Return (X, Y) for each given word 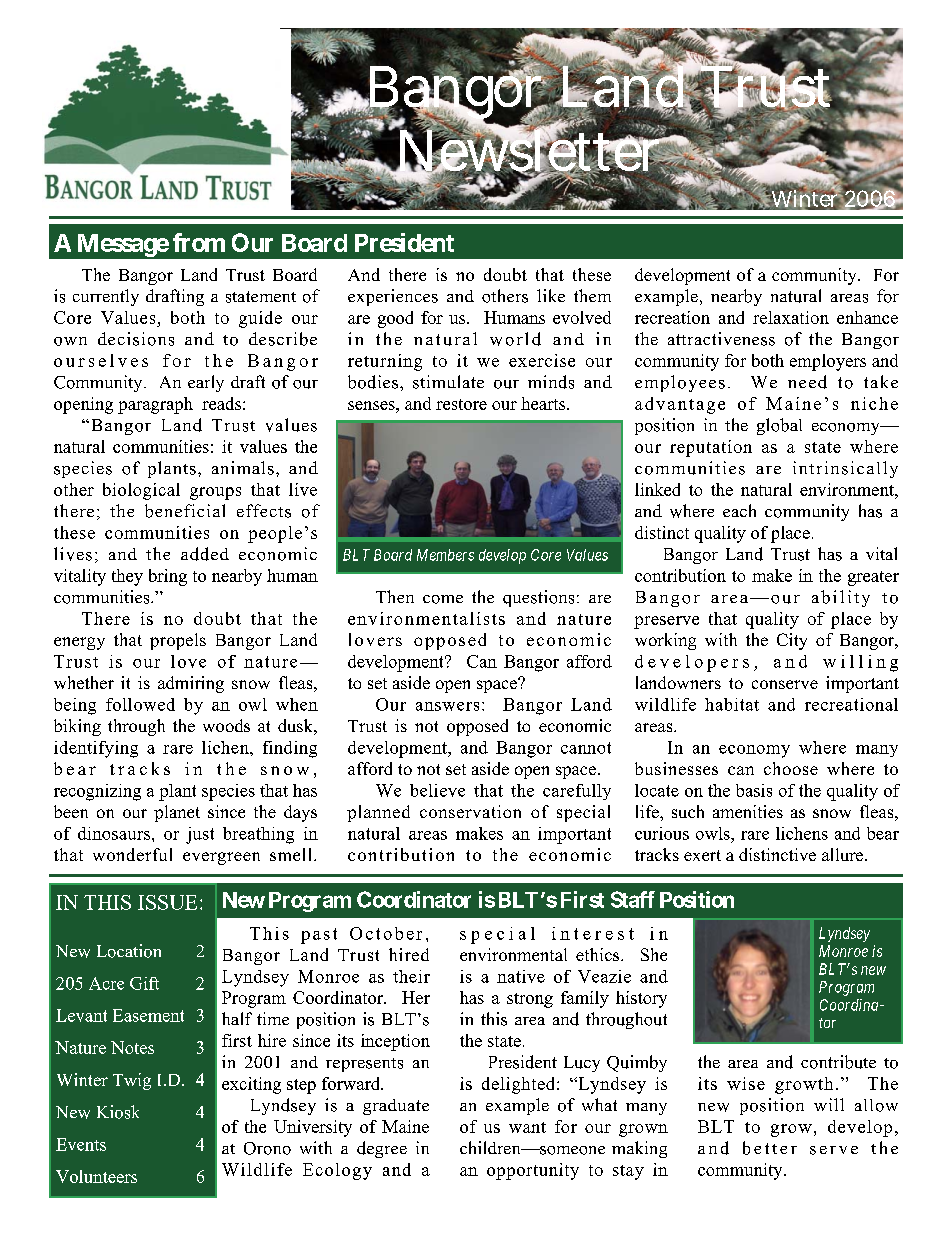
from (199, 242)
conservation (470, 811)
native (521, 976)
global (779, 426)
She (654, 954)
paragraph (155, 405)
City (792, 641)
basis (754, 790)
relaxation (791, 317)
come (443, 599)
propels (178, 641)
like (551, 295)
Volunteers (96, 1176)
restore (461, 404)
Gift (144, 983)
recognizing (97, 792)
